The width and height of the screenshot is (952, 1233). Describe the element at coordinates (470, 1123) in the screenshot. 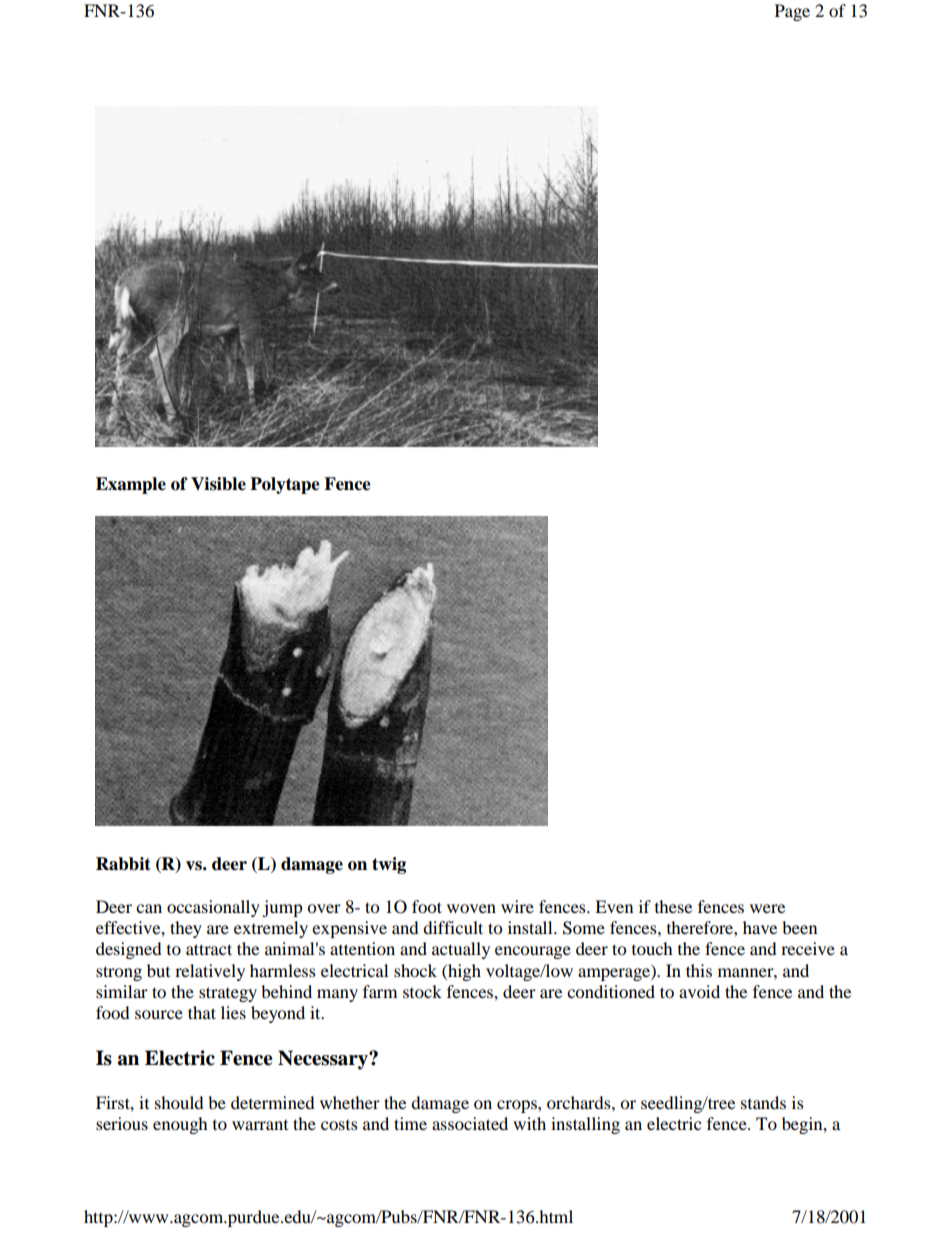

I see `associated` at that location.
